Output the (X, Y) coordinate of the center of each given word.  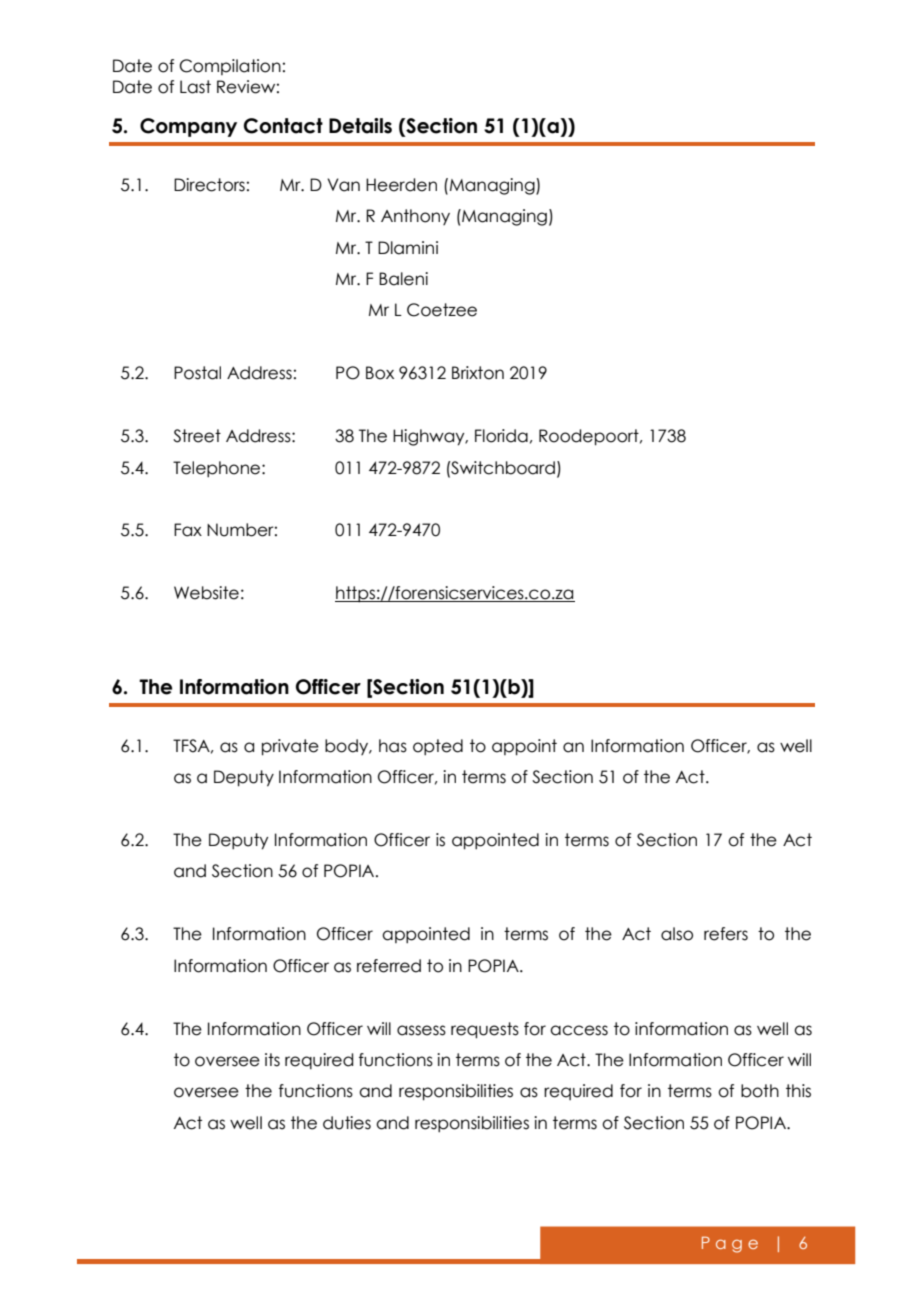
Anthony (415, 217)
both (760, 1091)
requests (485, 1030)
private (290, 747)
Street (197, 436)
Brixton (478, 373)
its (272, 1060)
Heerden (401, 185)
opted (438, 747)
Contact (283, 126)
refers (726, 934)
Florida (501, 436)
